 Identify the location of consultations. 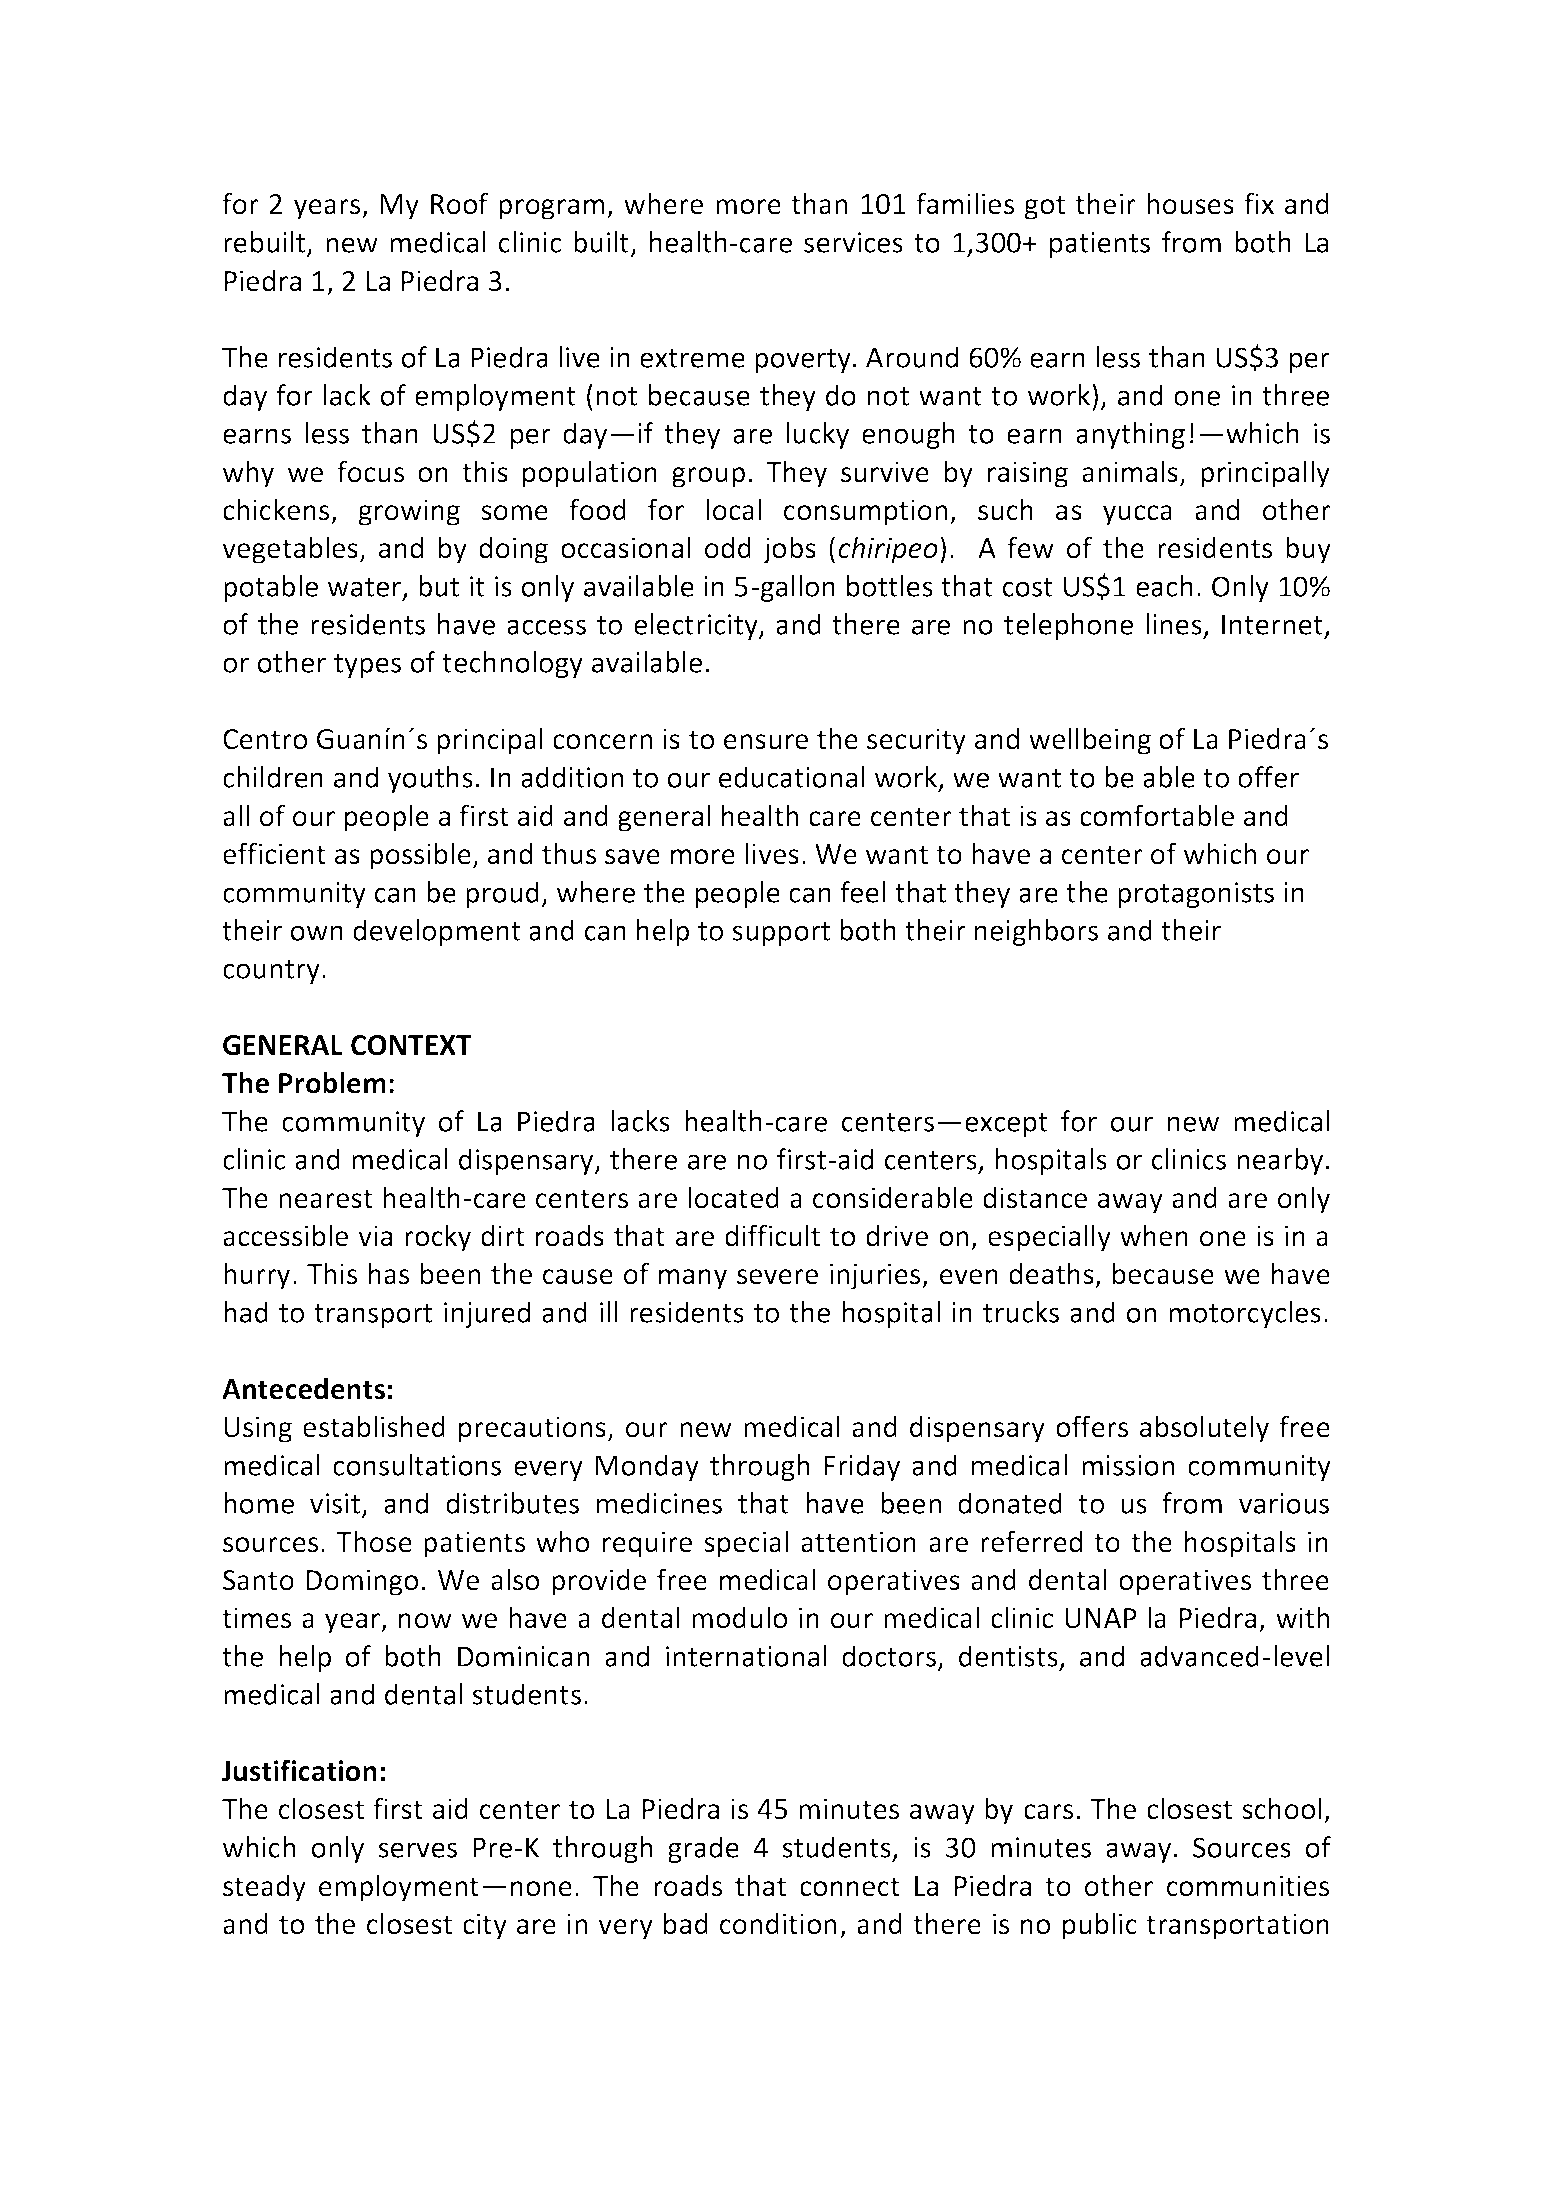
(417, 1465).
